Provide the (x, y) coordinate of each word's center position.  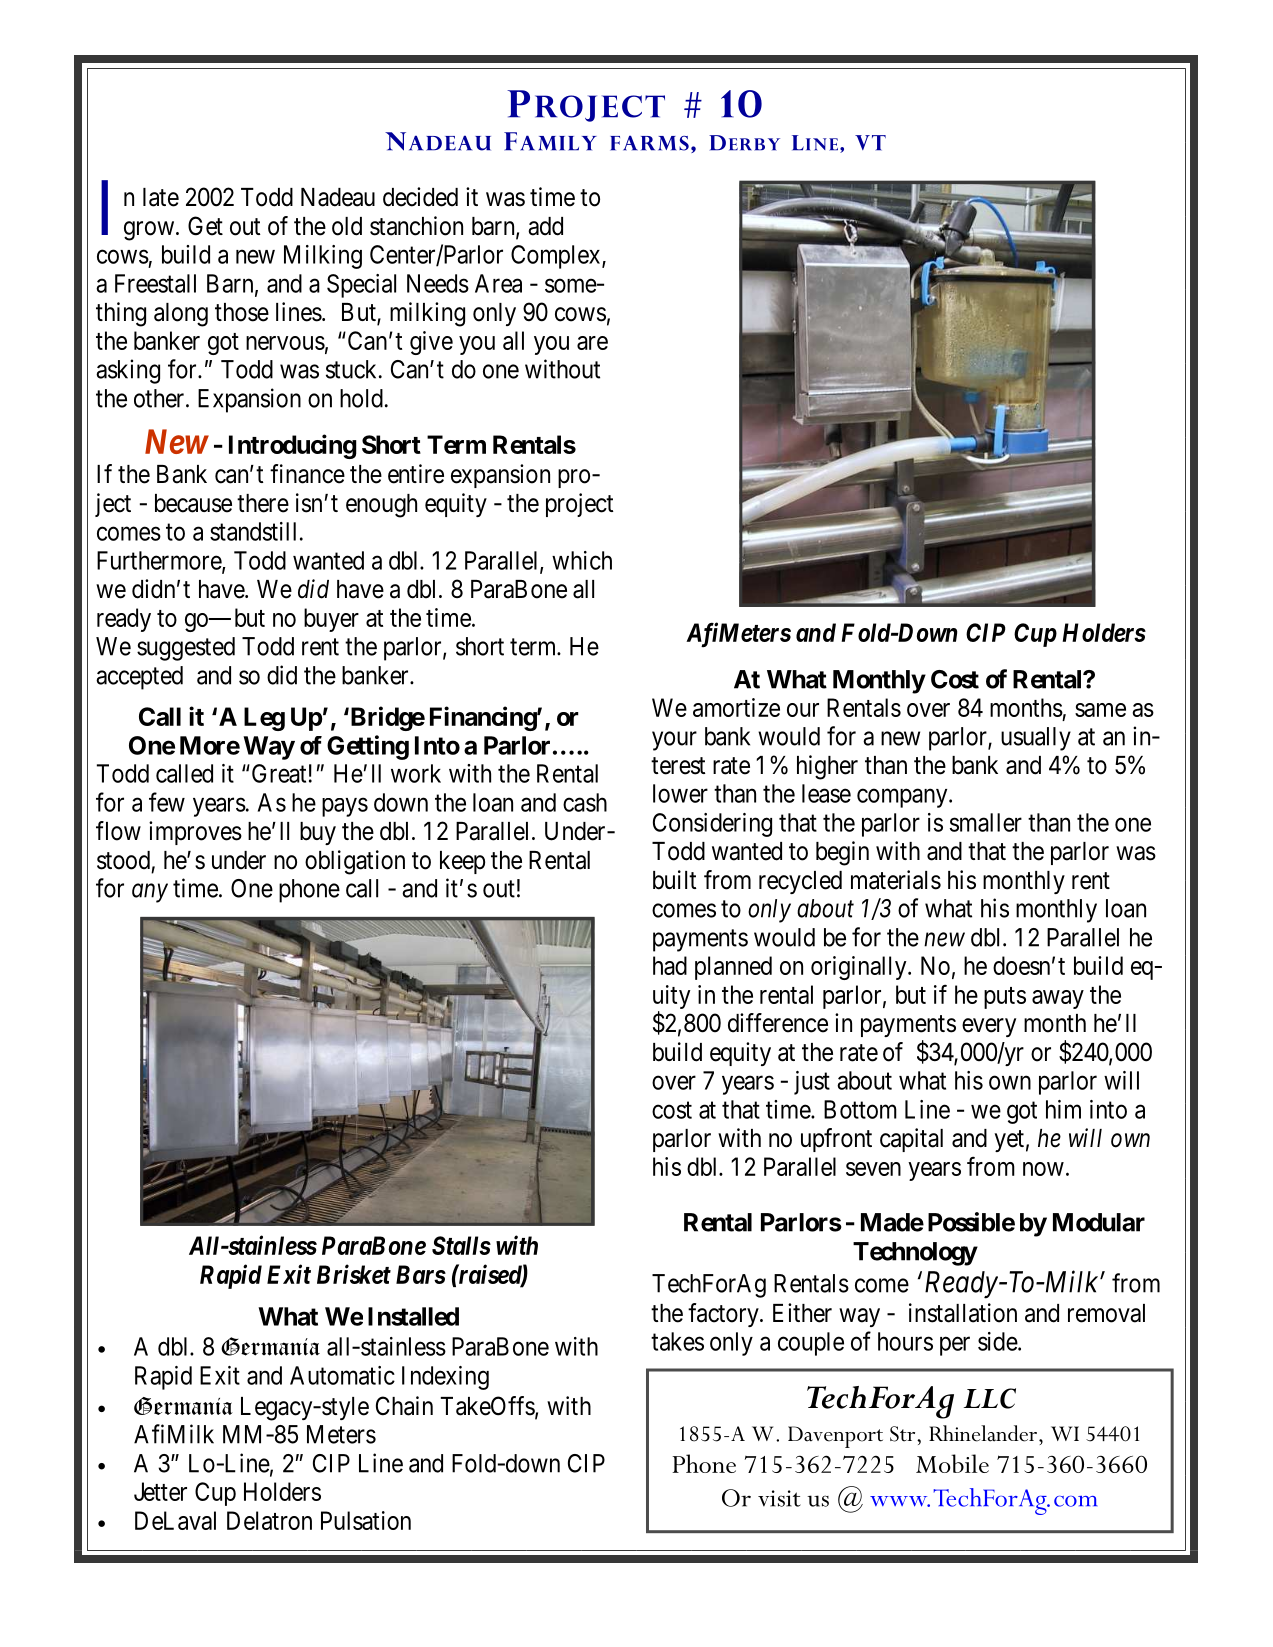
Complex (557, 257)
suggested (186, 649)
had (670, 965)
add (545, 226)
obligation (355, 862)
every (989, 1027)
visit (779, 1498)
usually (1036, 739)
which (582, 560)
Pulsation (366, 1520)
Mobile (952, 1463)
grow (150, 231)
